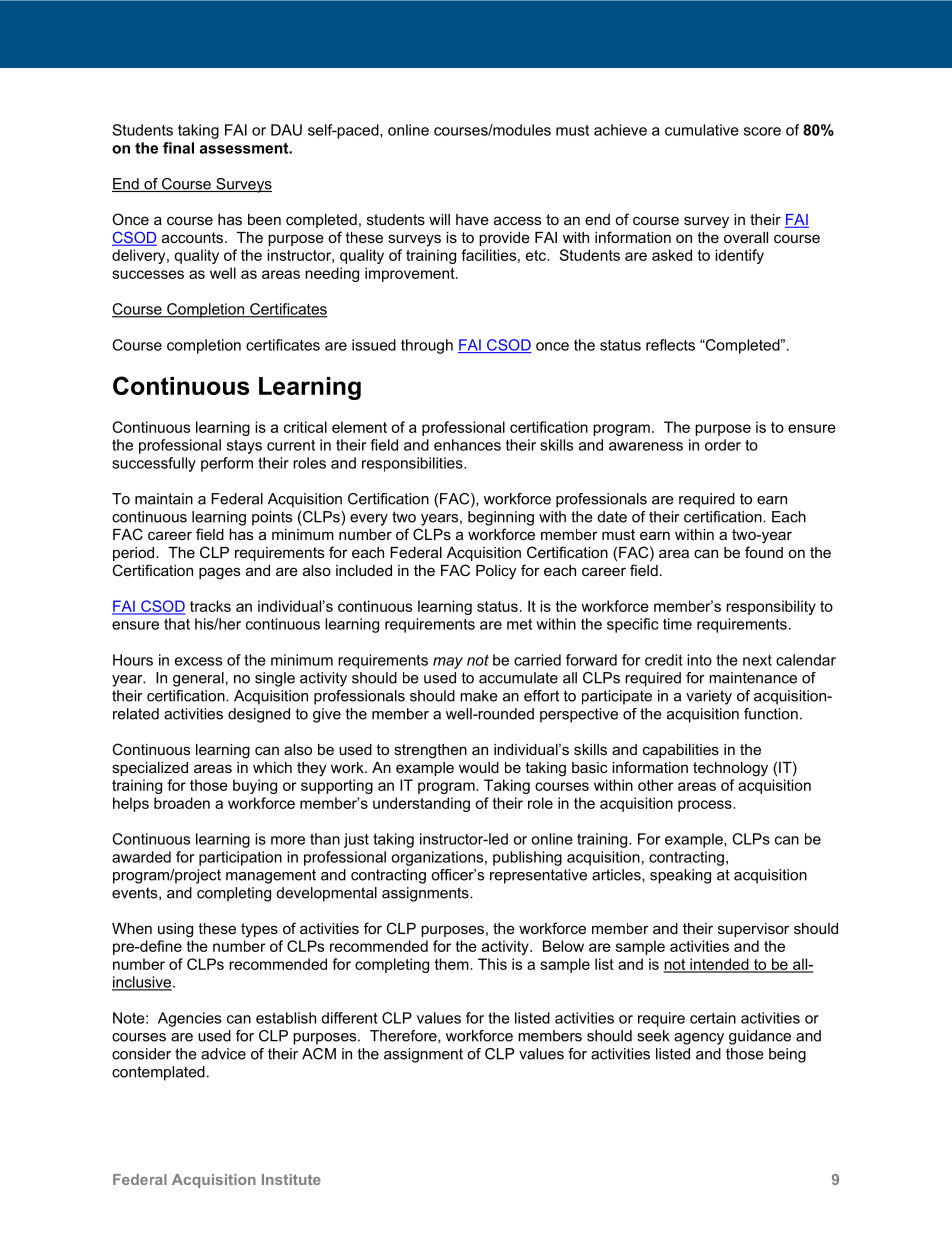  Describe the element at coordinates (706, 806) in the screenshot. I see `process` at that location.
